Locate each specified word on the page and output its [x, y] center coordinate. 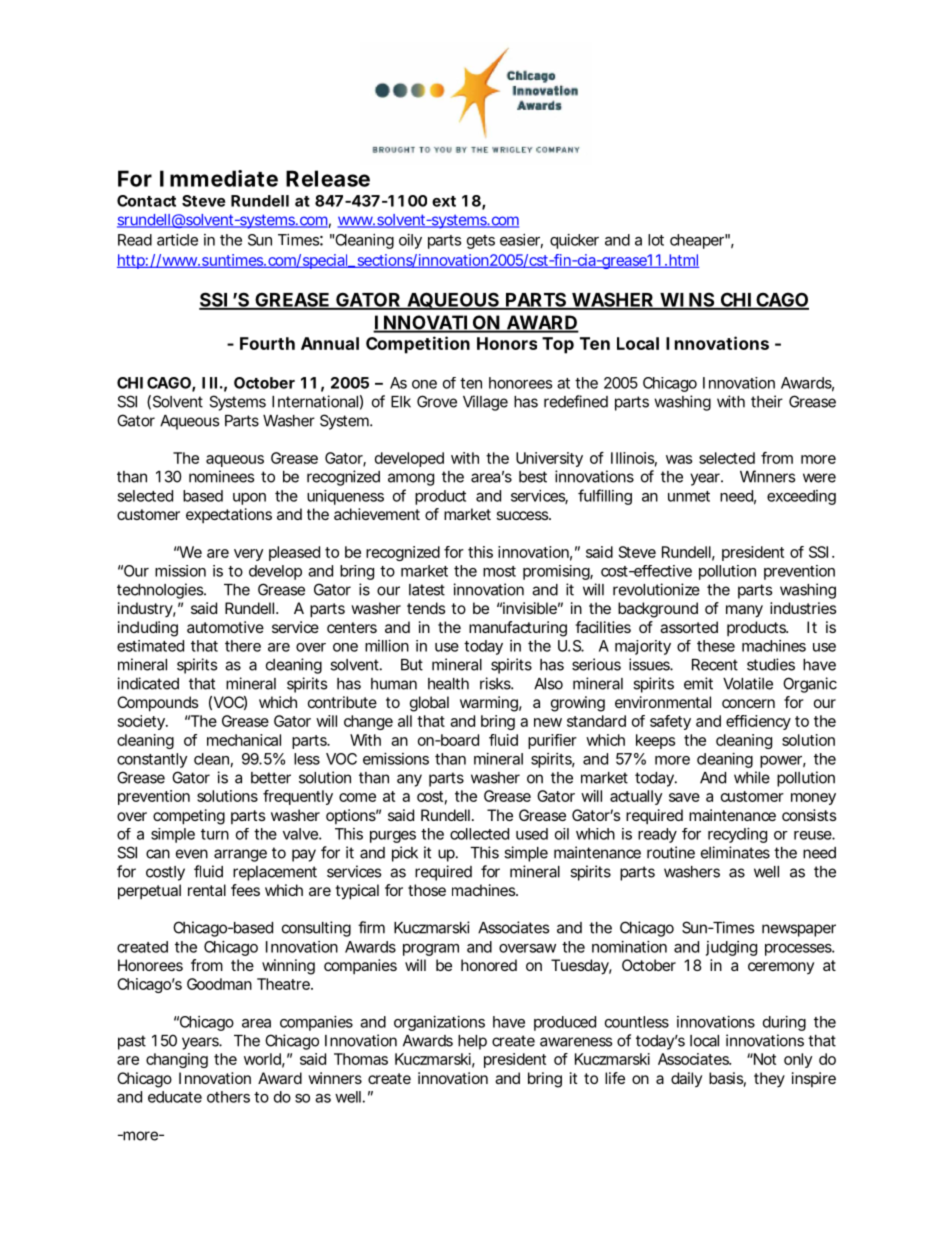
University [549, 459]
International [315, 401]
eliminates [735, 852]
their [767, 401]
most [499, 571]
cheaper [697, 241]
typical [357, 892]
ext [444, 201]
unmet [689, 496]
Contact [146, 201]
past [132, 1042]
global [429, 704]
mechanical [244, 740]
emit [698, 683]
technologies [160, 591]
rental [207, 890]
